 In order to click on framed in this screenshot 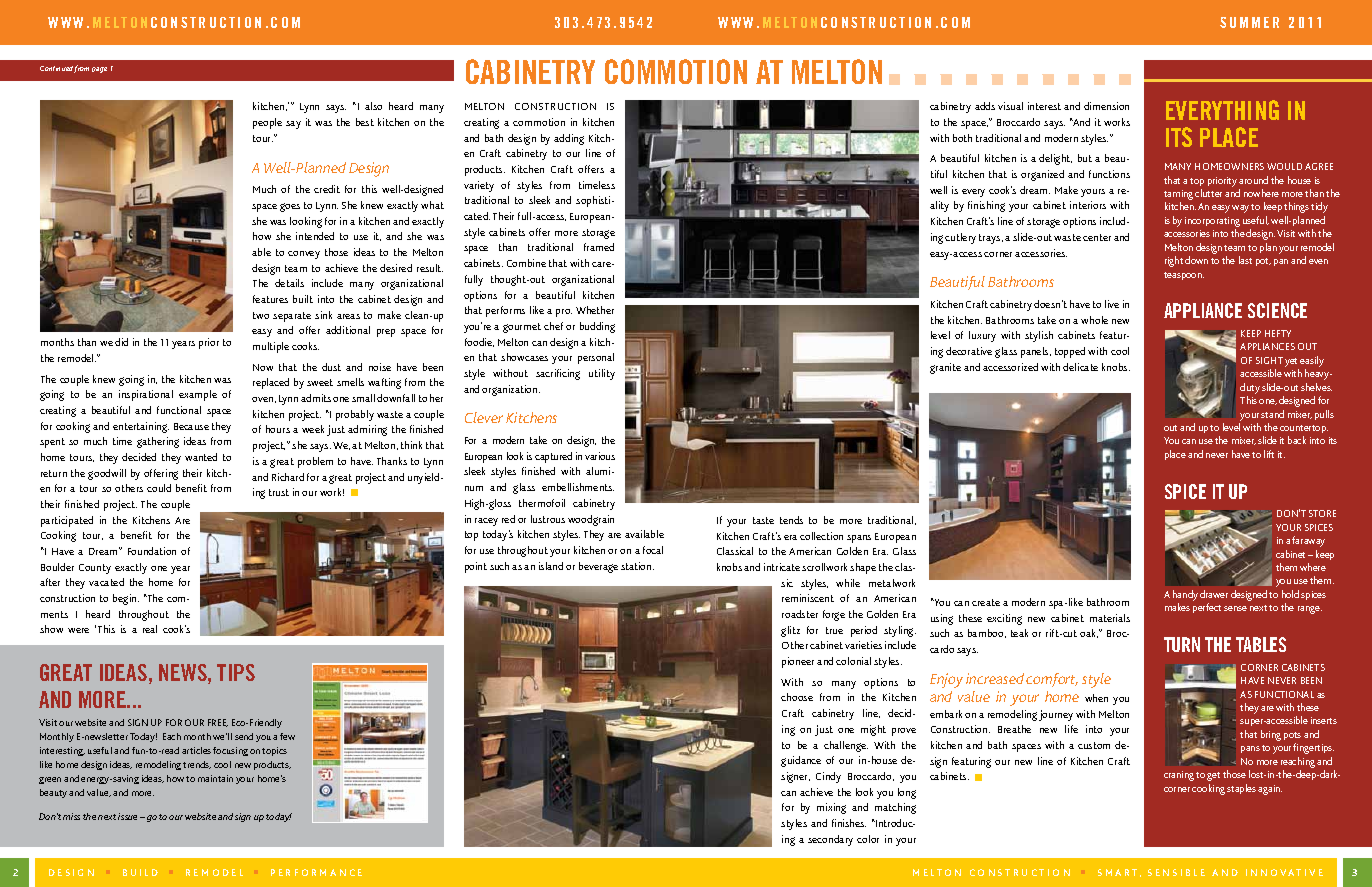, I will do `click(599, 247)`.
